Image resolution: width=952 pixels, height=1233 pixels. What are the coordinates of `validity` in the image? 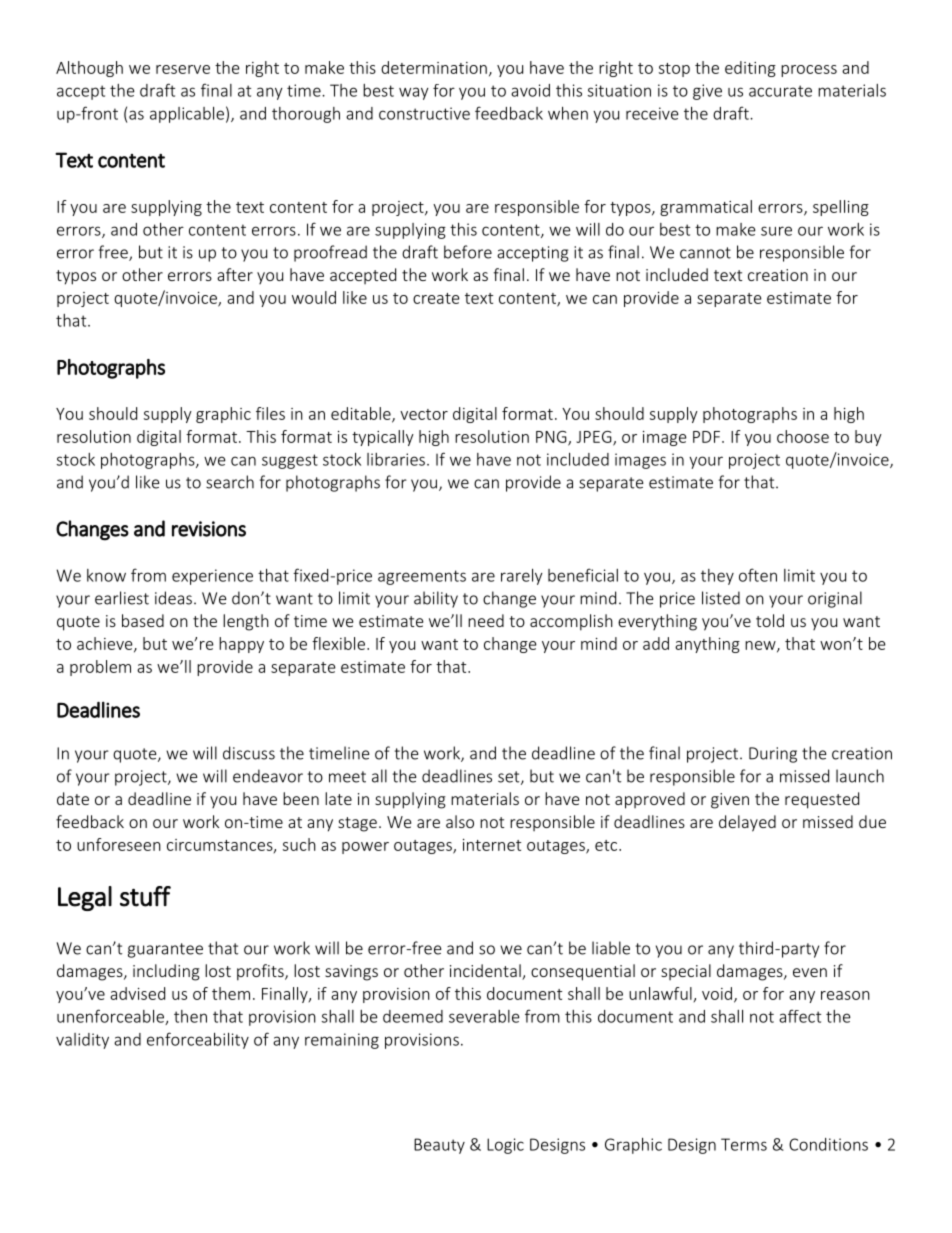 It's located at (82, 1041).
